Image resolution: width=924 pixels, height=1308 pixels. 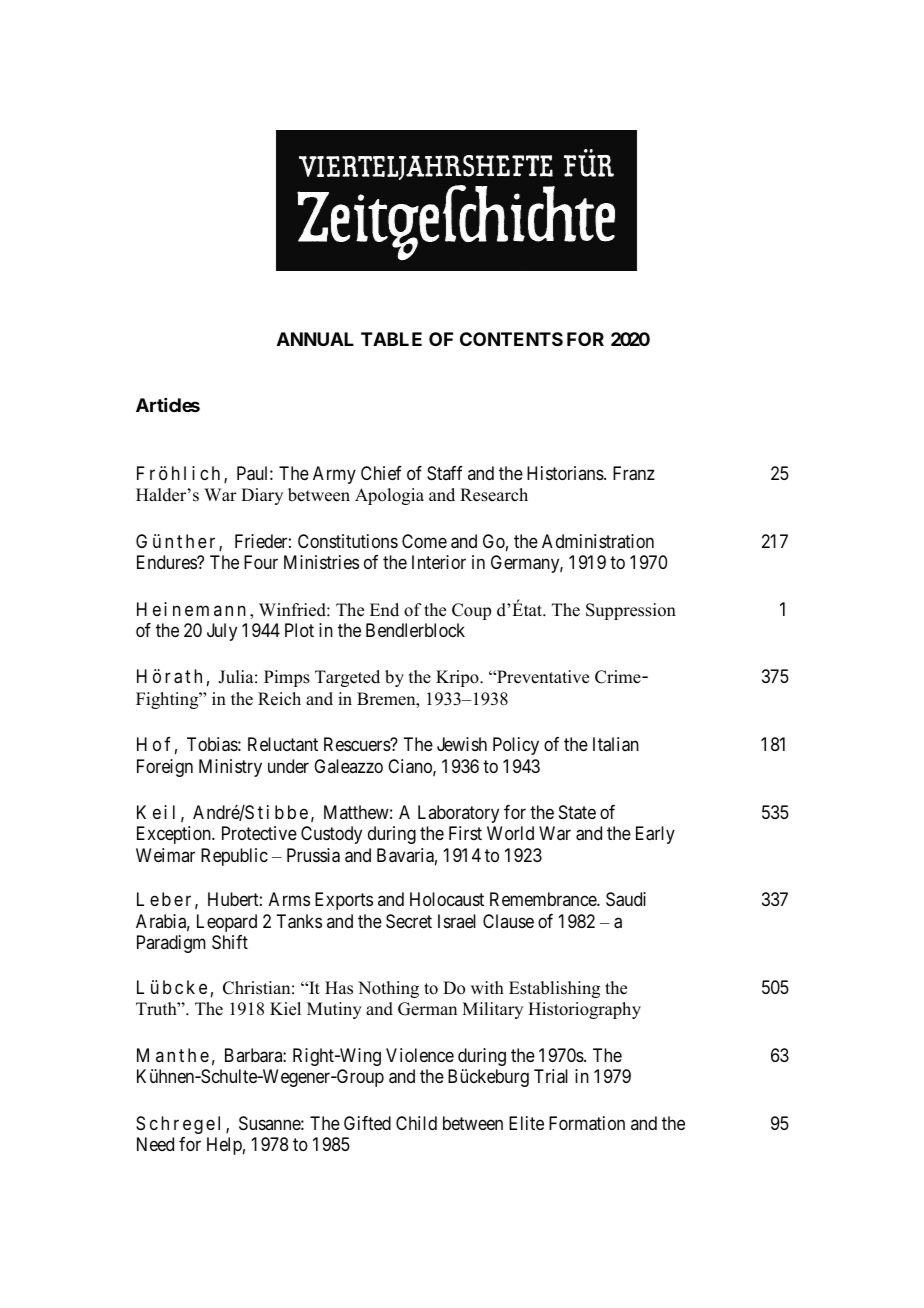 I want to click on Come, so click(x=424, y=541).
